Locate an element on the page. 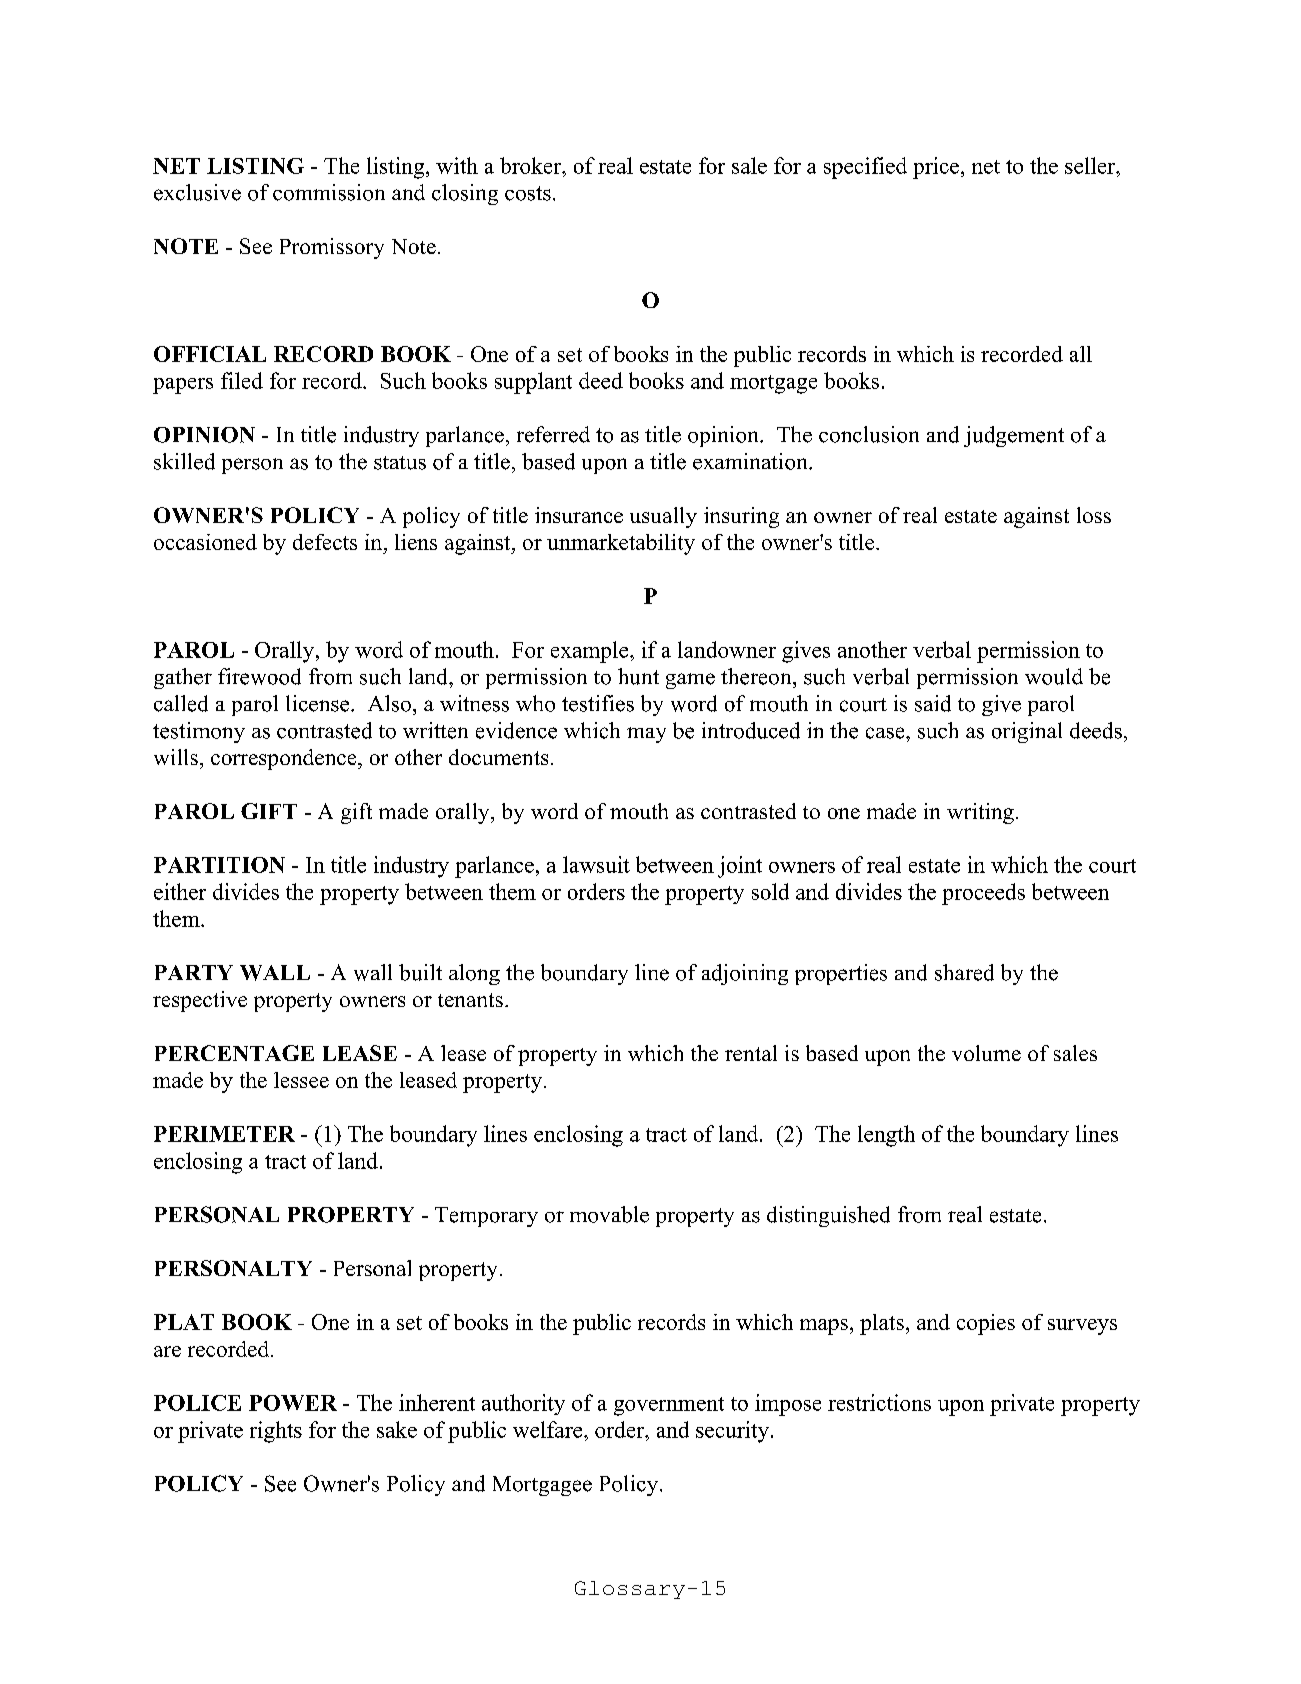  defects is located at coordinates (325, 542).
